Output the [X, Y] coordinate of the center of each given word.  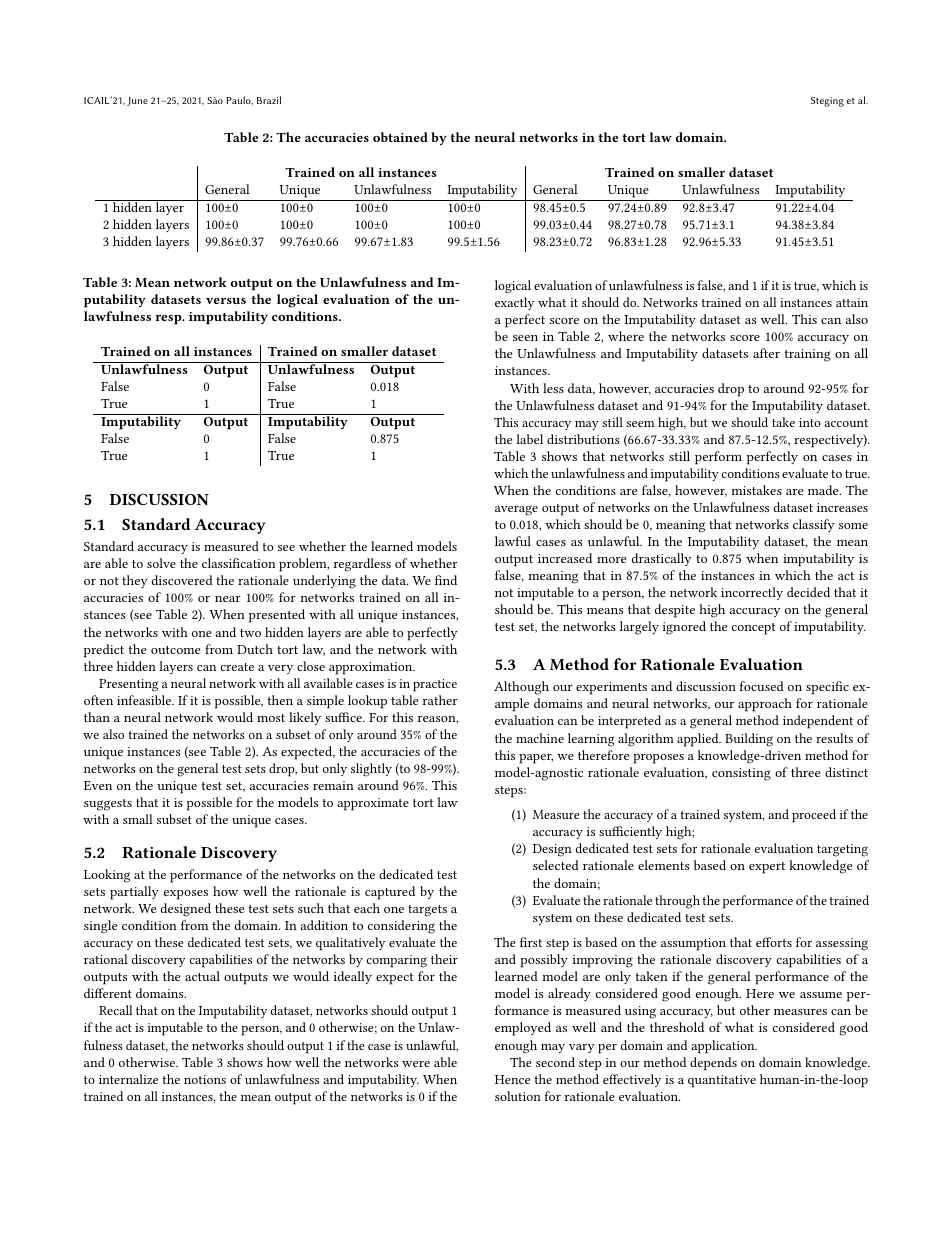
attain [852, 302]
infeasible [145, 700]
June [137, 101]
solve [161, 563]
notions [205, 1079]
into [810, 422]
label [529, 439]
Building [749, 740]
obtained [400, 137]
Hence [512, 1079]
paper [536, 759]
